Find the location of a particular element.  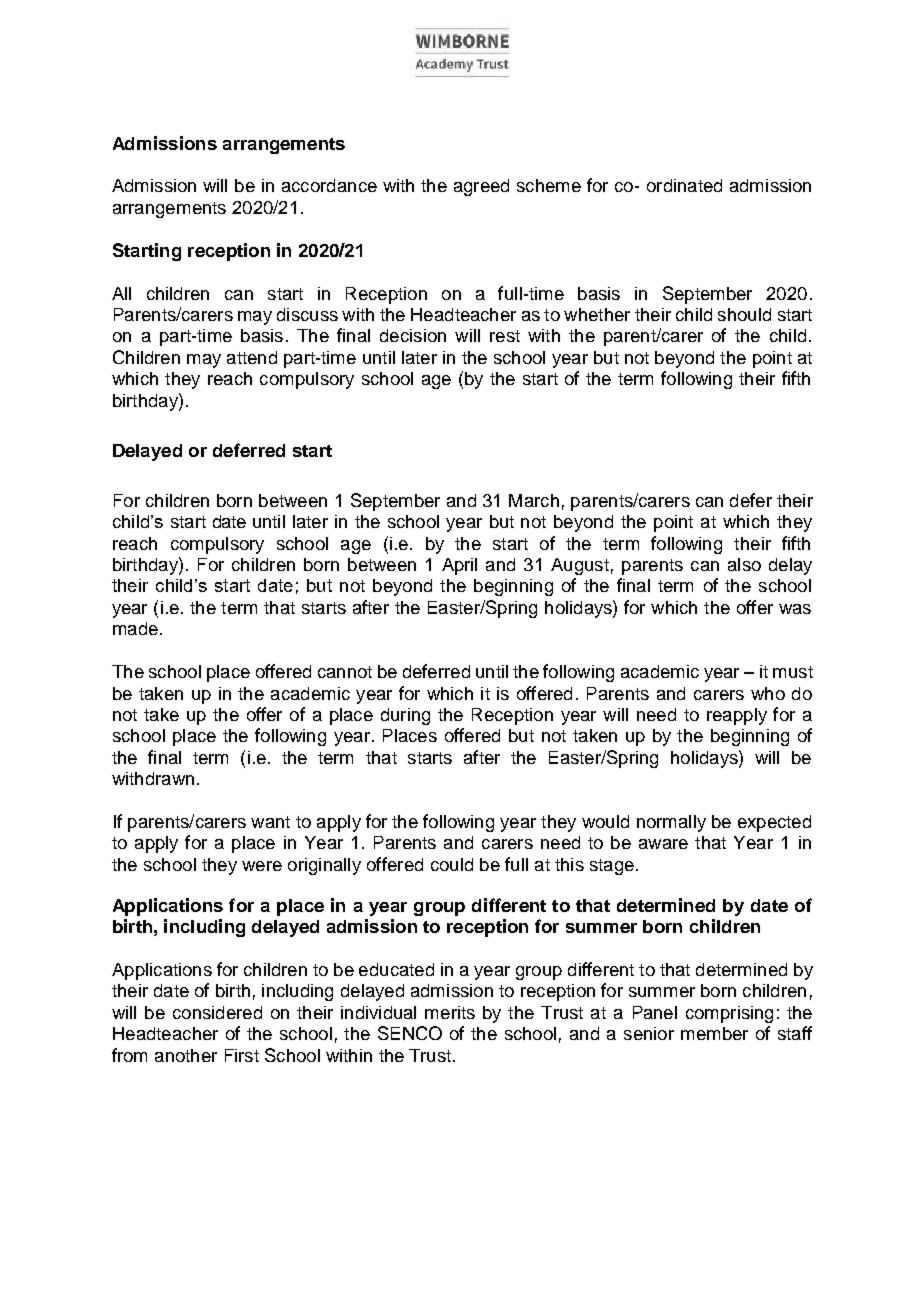

accordance is located at coordinates (329, 185).
